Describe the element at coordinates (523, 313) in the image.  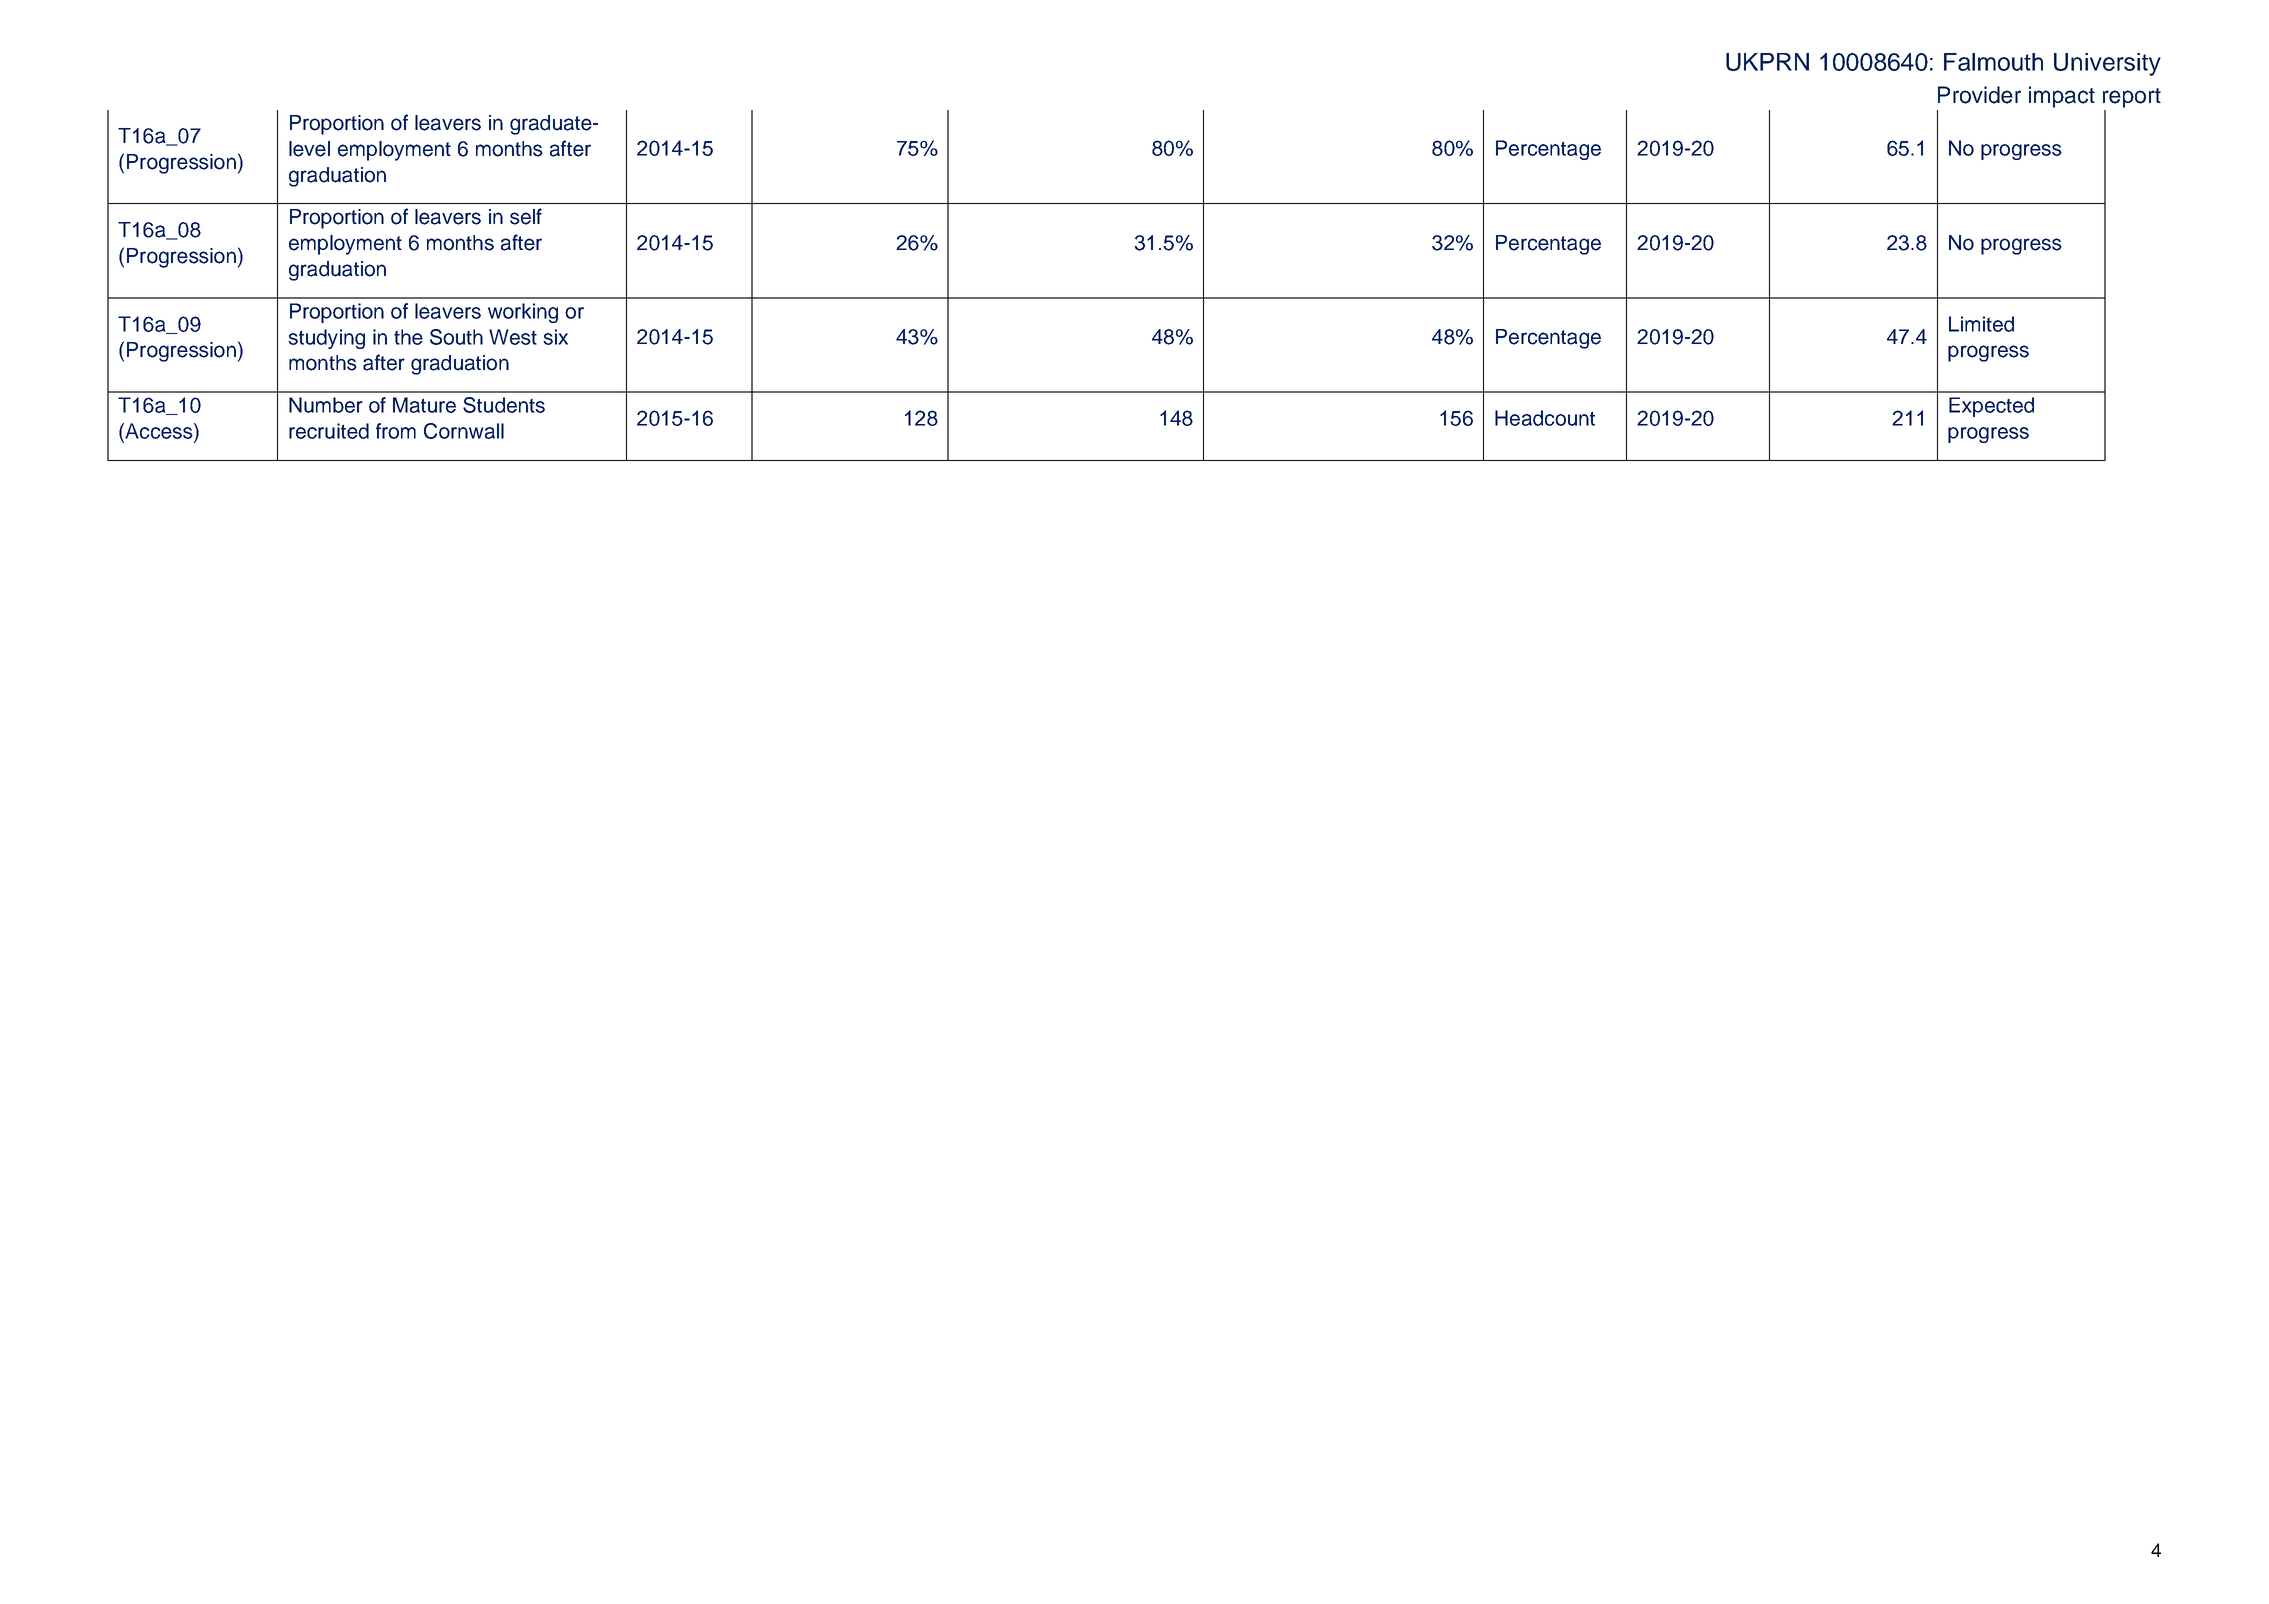
I see `working` at that location.
